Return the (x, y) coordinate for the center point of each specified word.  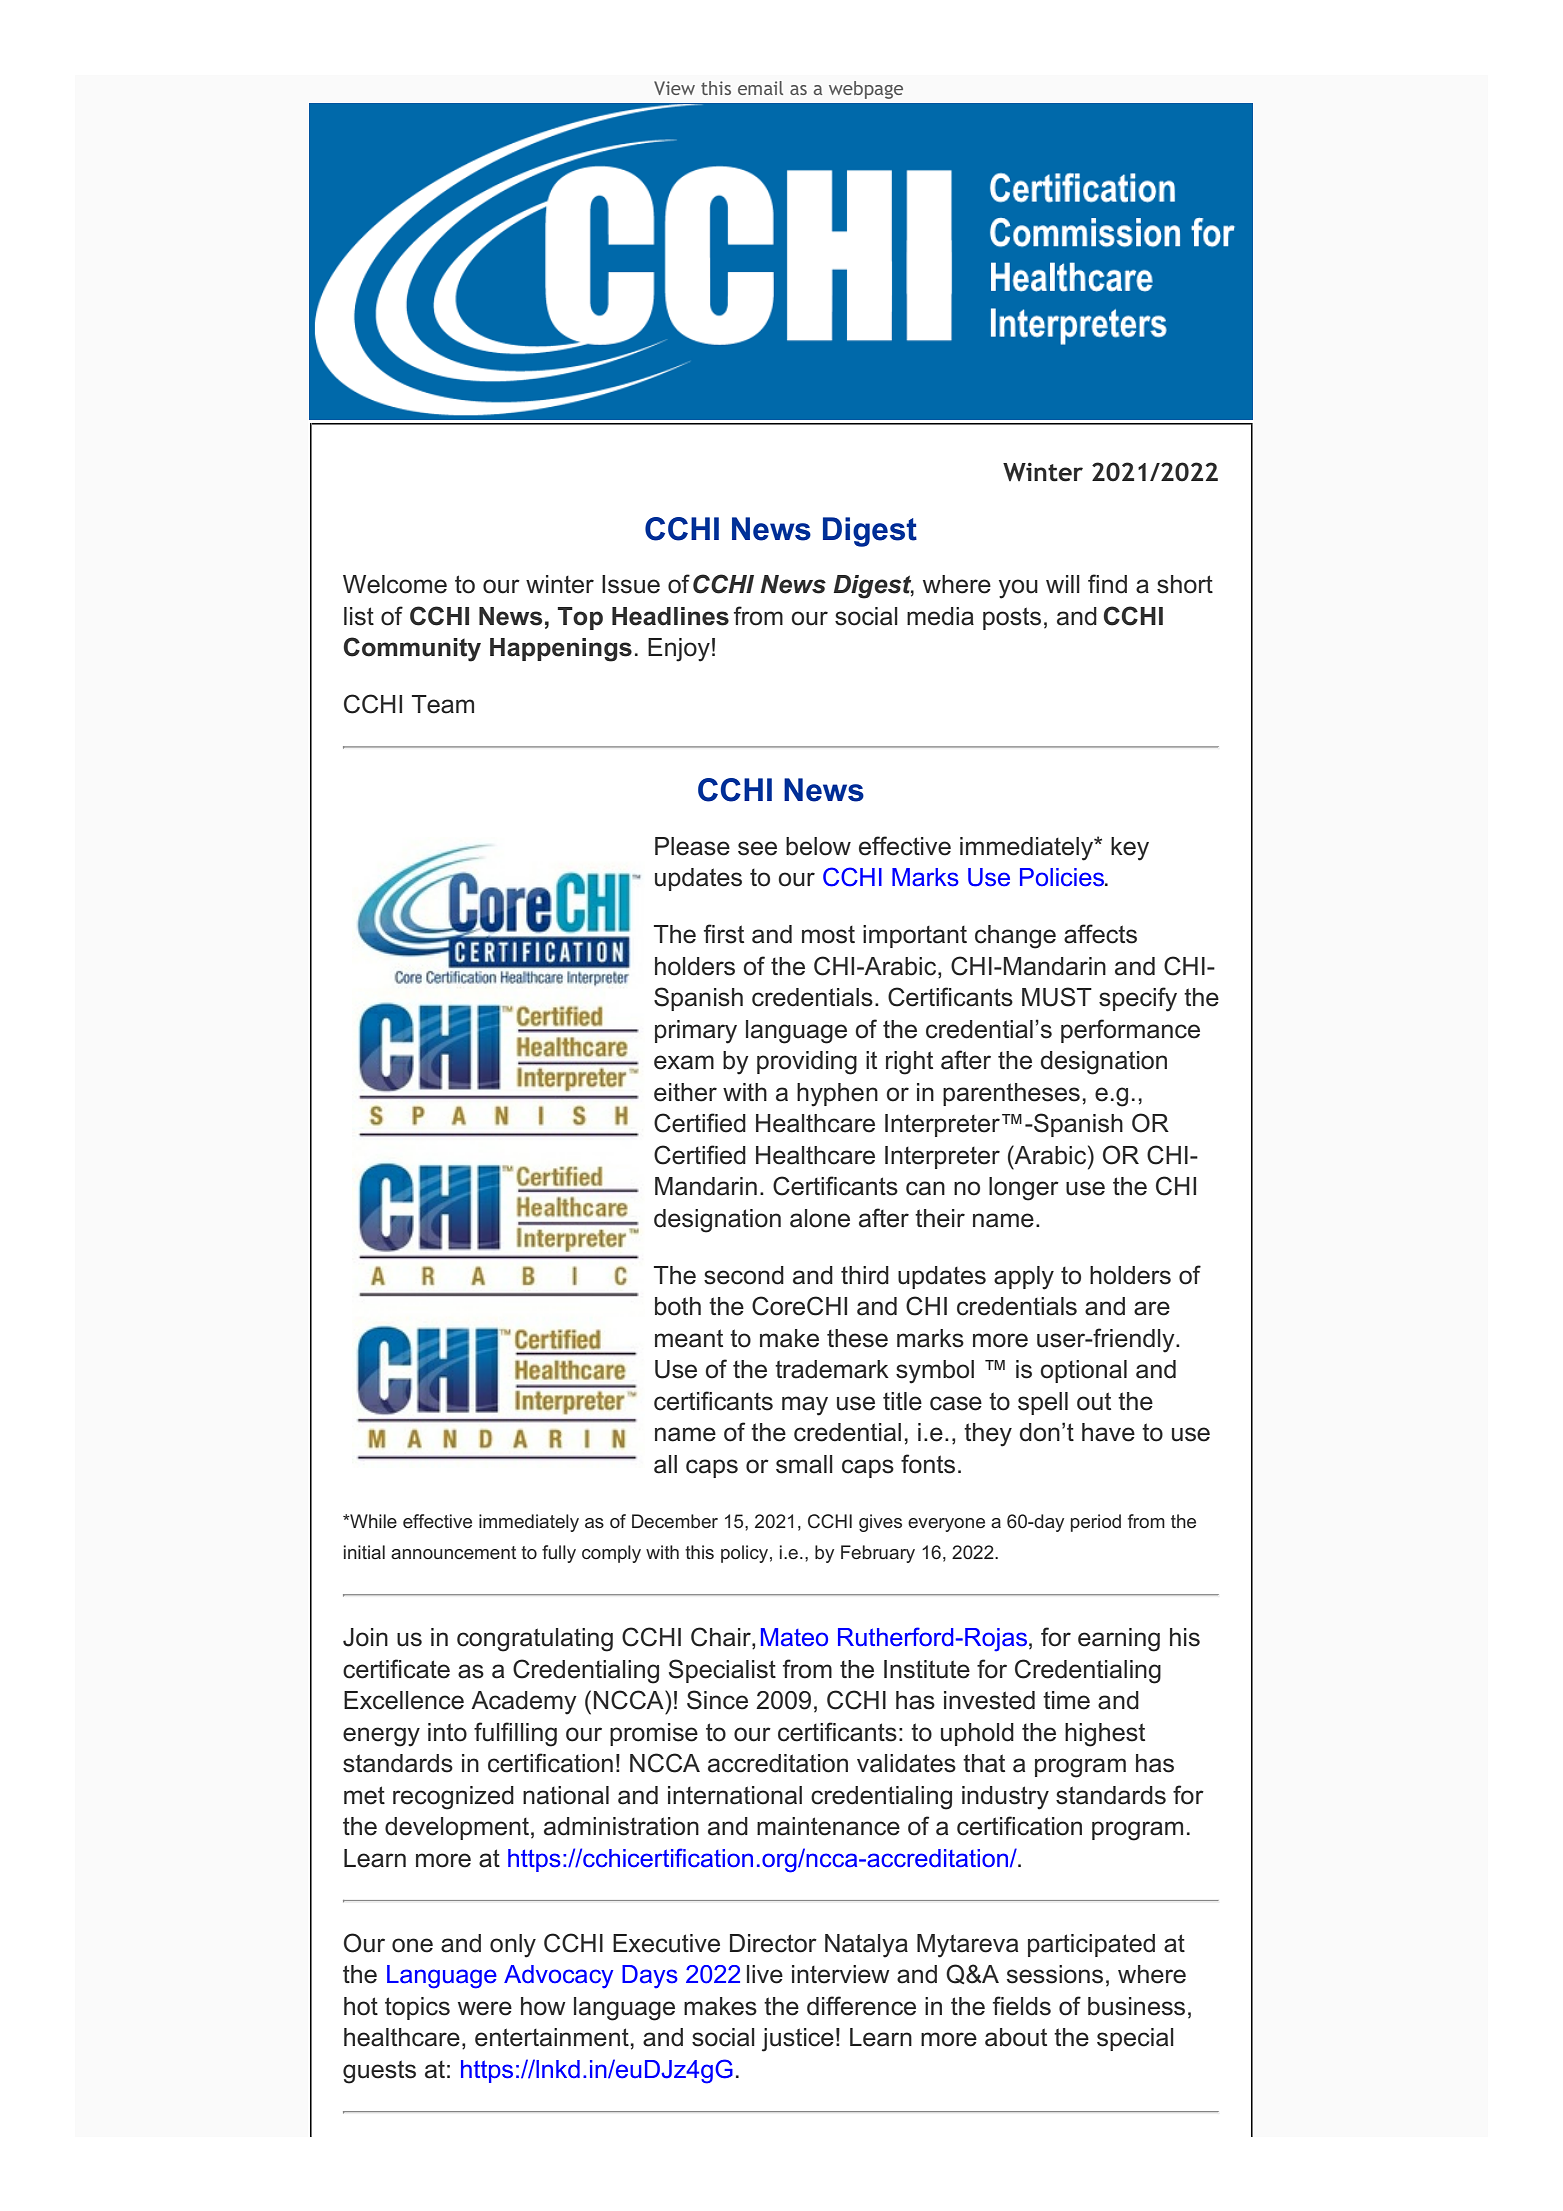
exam (684, 1062)
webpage (866, 90)
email (760, 88)
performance (1130, 1031)
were (485, 2008)
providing (807, 1063)
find (1107, 584)
